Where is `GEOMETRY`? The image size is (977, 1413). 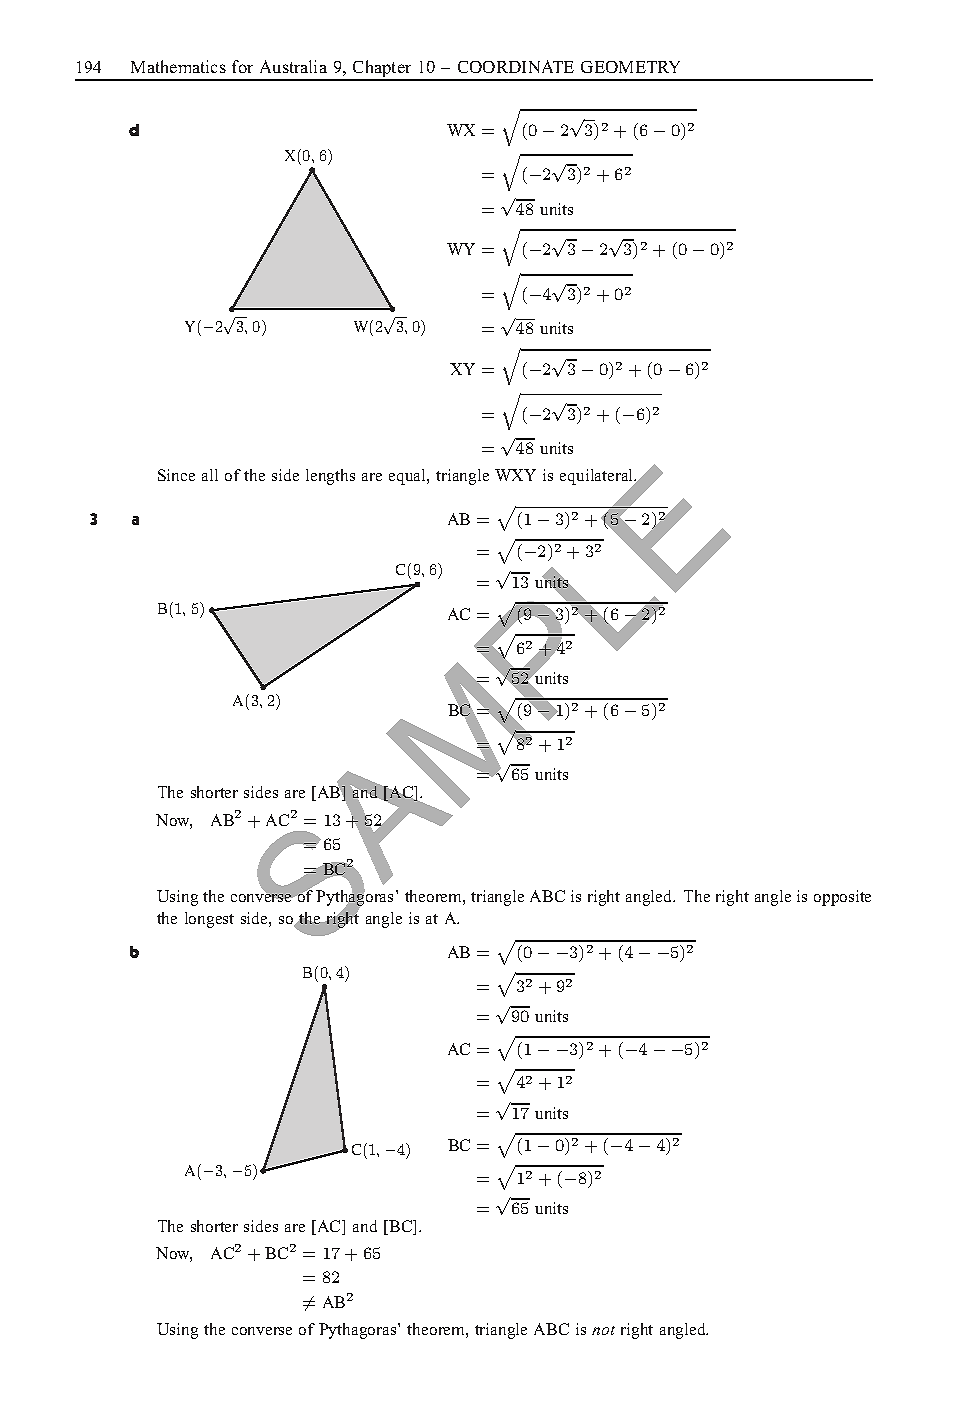 GEOMETRY is located at coordinates (630, 67).
